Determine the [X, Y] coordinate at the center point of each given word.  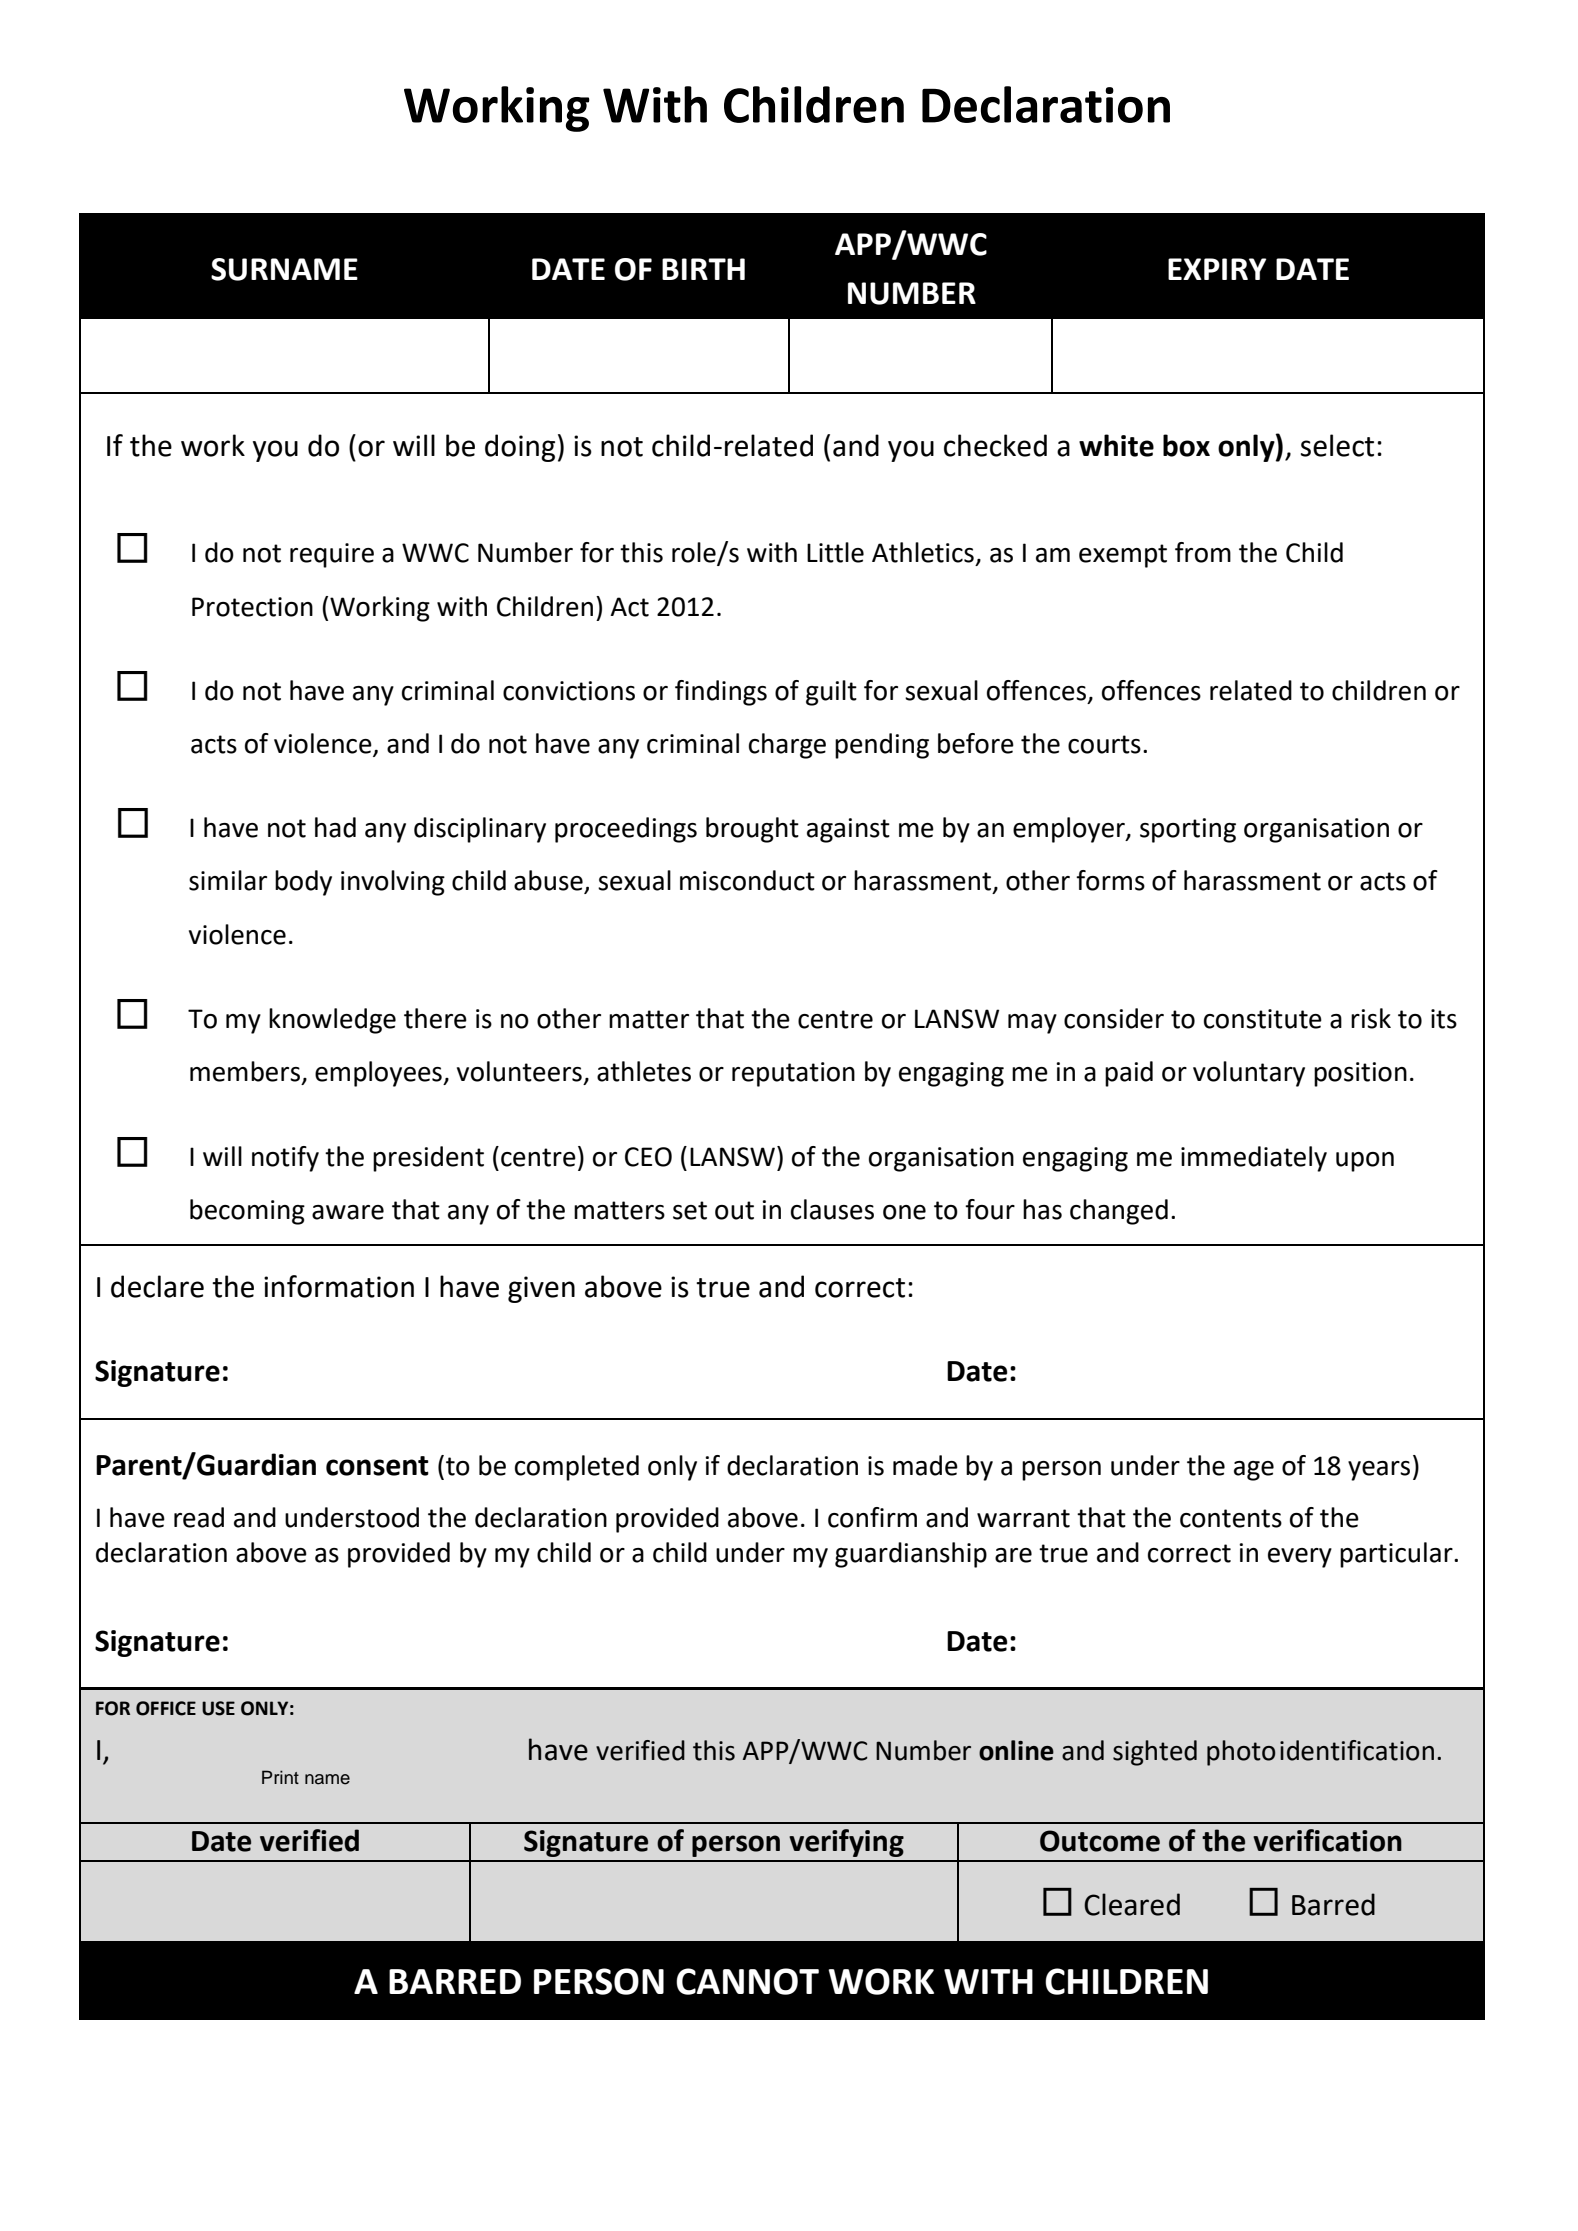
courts [1104, 744]
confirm [872, 1517]
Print [280, 1777]
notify [285, 1159]
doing [520, 448]
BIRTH [703, 269]
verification [1327, 1840]
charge [787, 746]
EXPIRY [1217, 269]
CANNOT [747, 1981]
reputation [793, 1074]
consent [377, 1466]
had [335, 827]
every [1300, 1558]
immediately [1254, 1159]
